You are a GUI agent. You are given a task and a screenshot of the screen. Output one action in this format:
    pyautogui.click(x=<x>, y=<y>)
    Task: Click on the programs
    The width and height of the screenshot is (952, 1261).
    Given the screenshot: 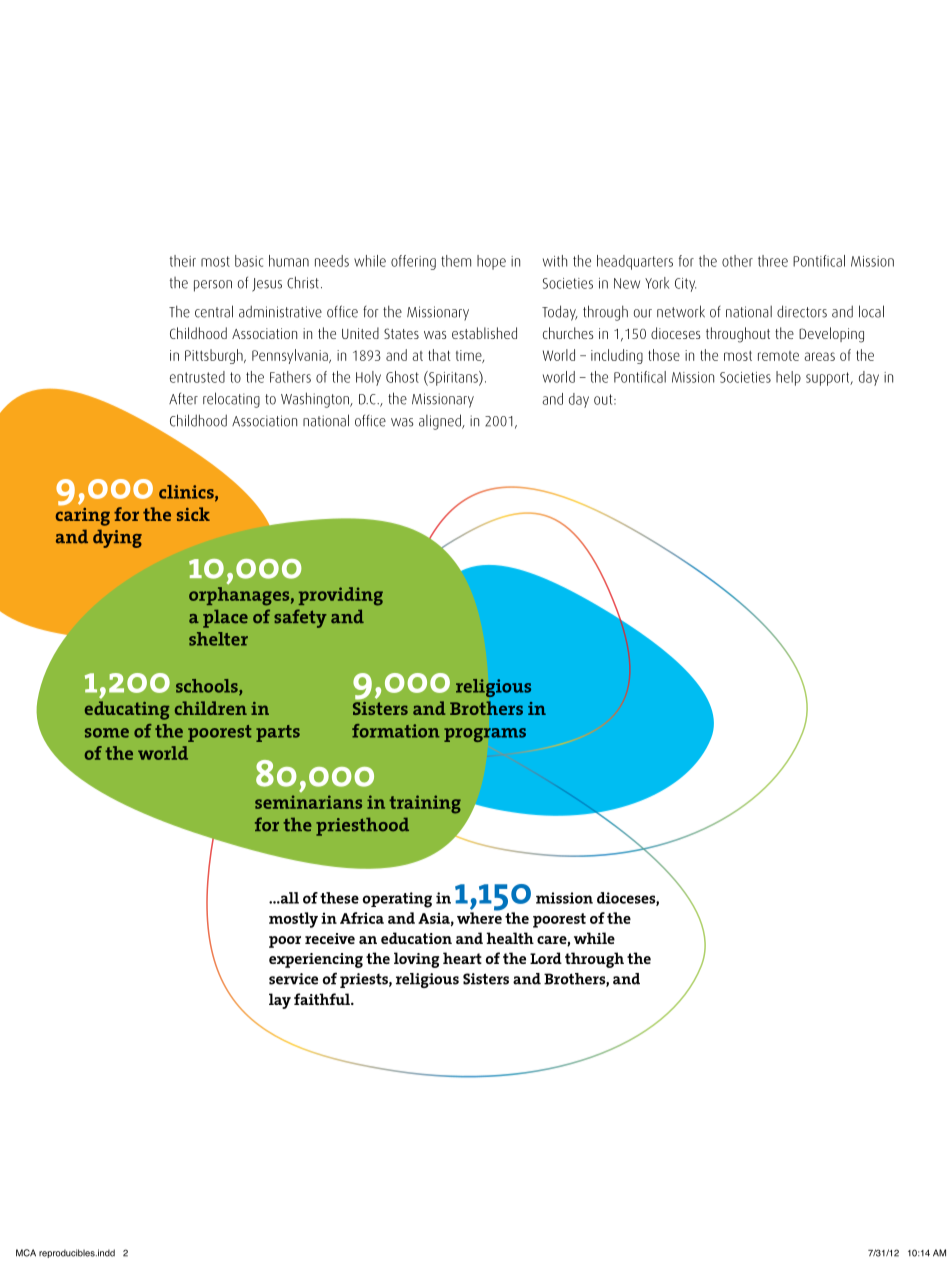 What is the action you would take?
    pyautogui.click(x=485, y=735)
